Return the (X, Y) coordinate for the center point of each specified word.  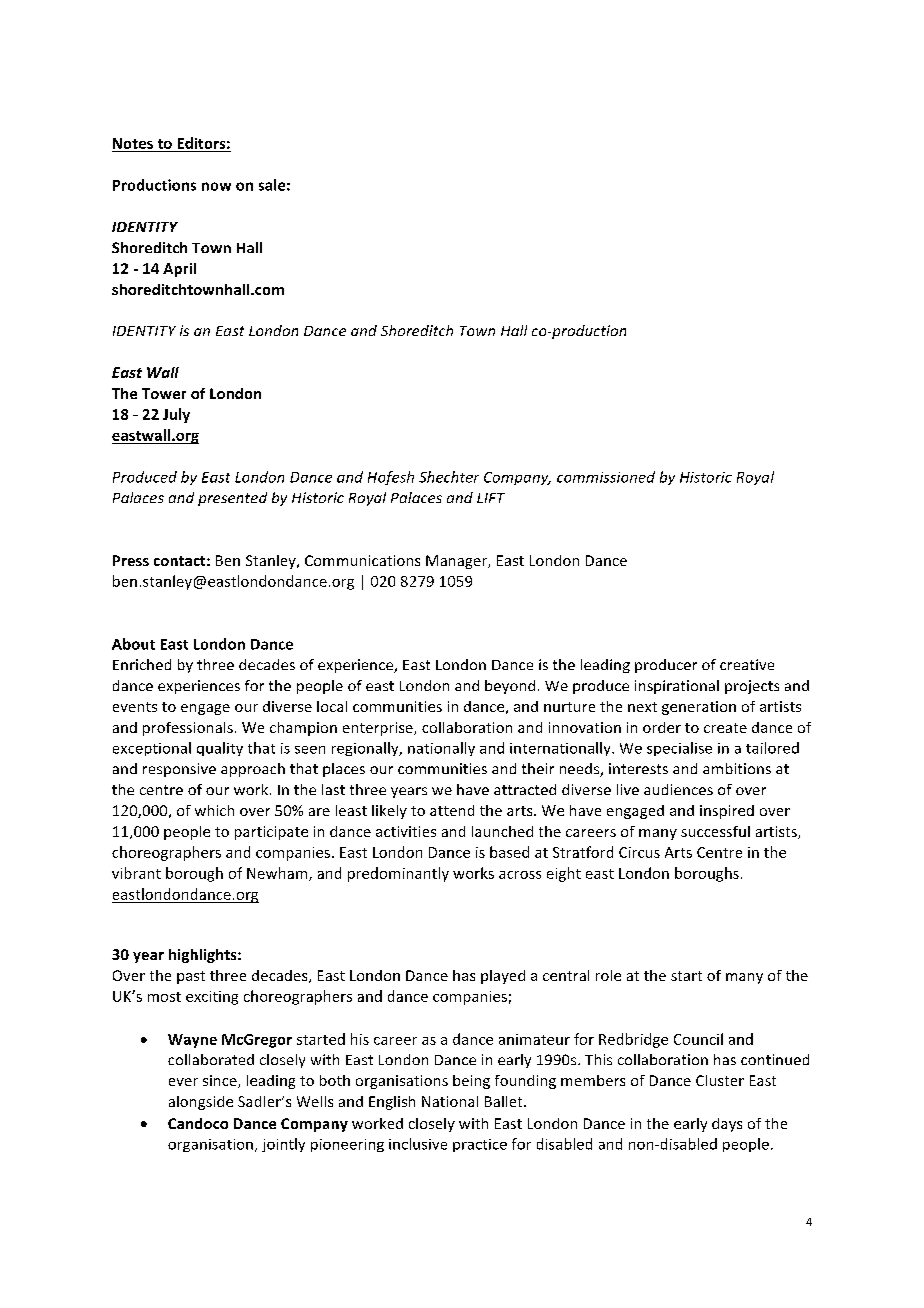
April (179, 270)
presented (232, 499)
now (216, 186)
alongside (201, 1103)
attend (452, 810)
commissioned (606, 477)
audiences (678, 789)
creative (747, 664)
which (214, 810)
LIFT (491, 498)
